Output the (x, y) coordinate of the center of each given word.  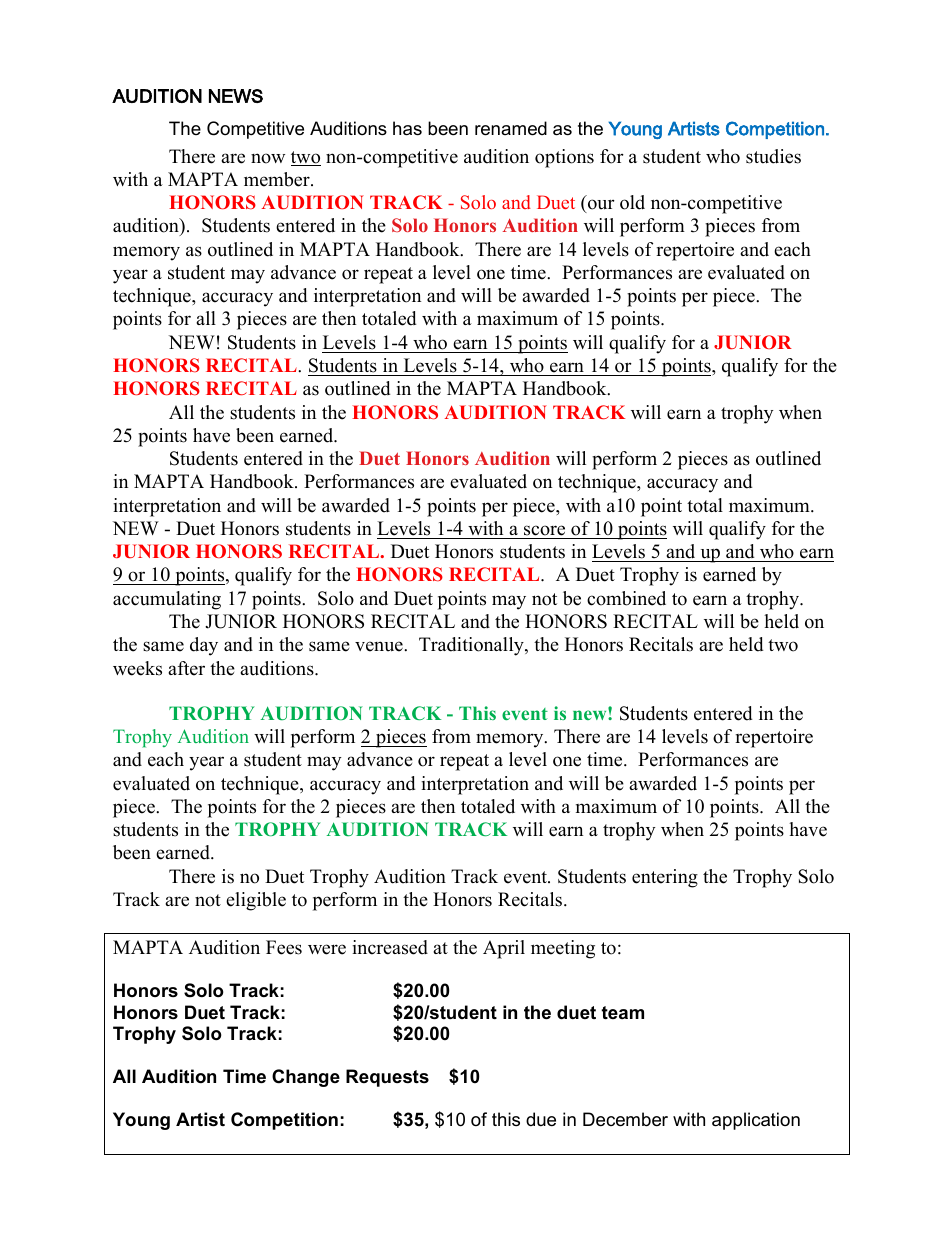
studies (773, 156)
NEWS (236, 96)
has (407, 128)
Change (306, 1078)
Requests (387, 1078)
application (756, 1121)
